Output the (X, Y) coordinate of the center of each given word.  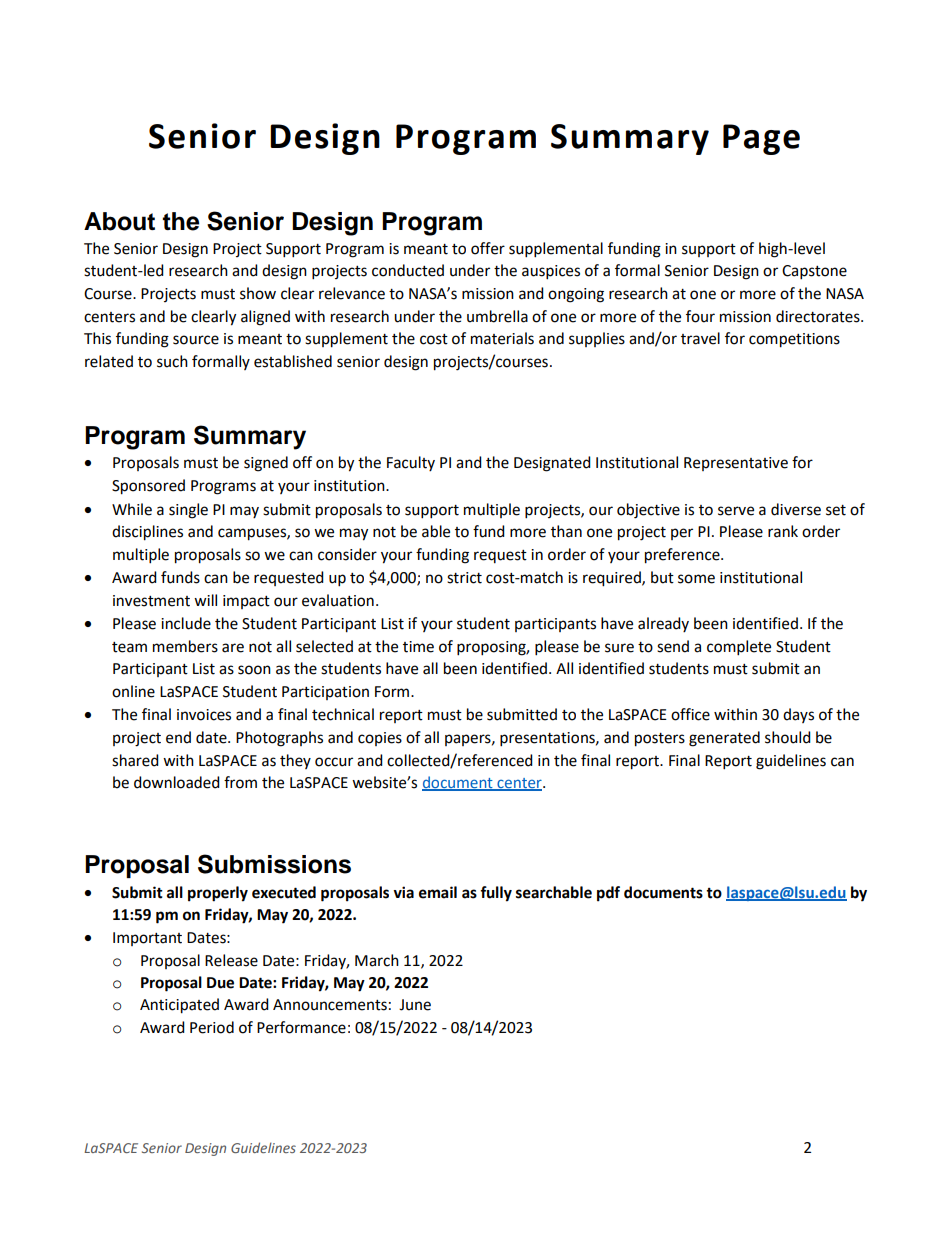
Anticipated (179, 1006)
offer (488, 248)
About (119, 221)
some (696, 579)
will (205, 600)
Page (761, 139)
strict (464, 578)
